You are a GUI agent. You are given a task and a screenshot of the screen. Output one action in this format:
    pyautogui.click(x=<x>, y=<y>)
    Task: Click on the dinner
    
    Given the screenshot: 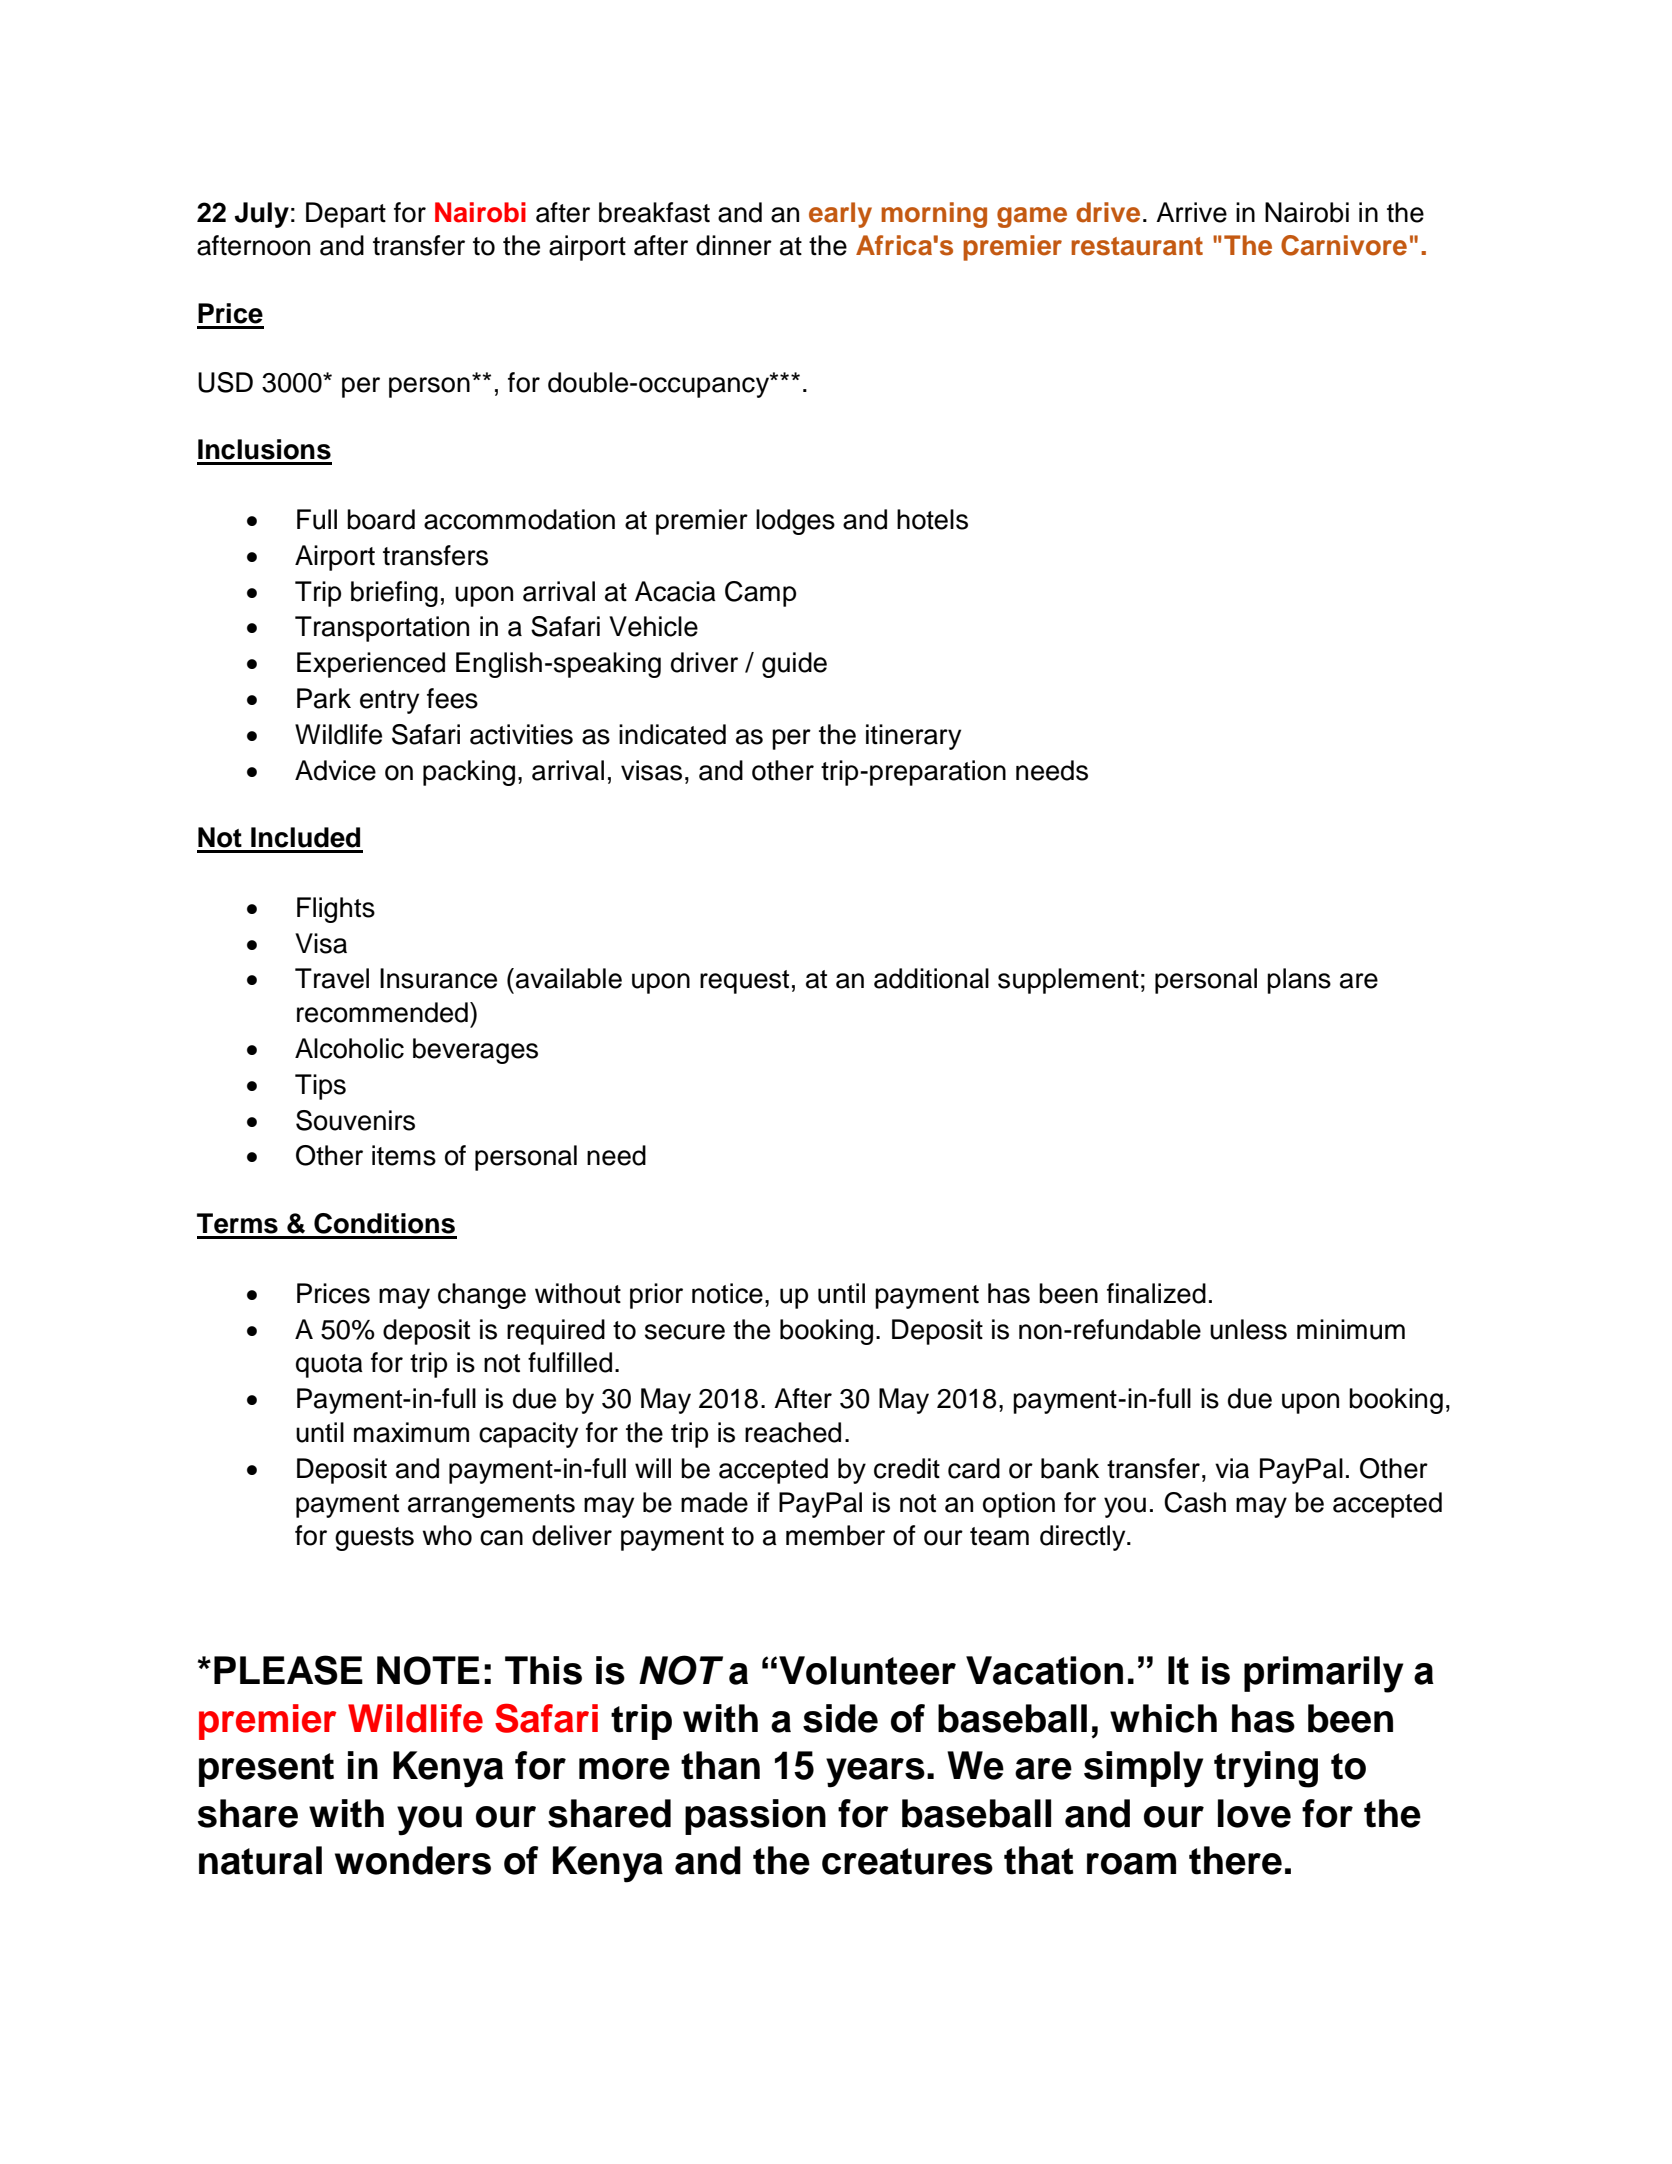 What is the action you would take?
    pyautogui.click(x=734, y=245)
